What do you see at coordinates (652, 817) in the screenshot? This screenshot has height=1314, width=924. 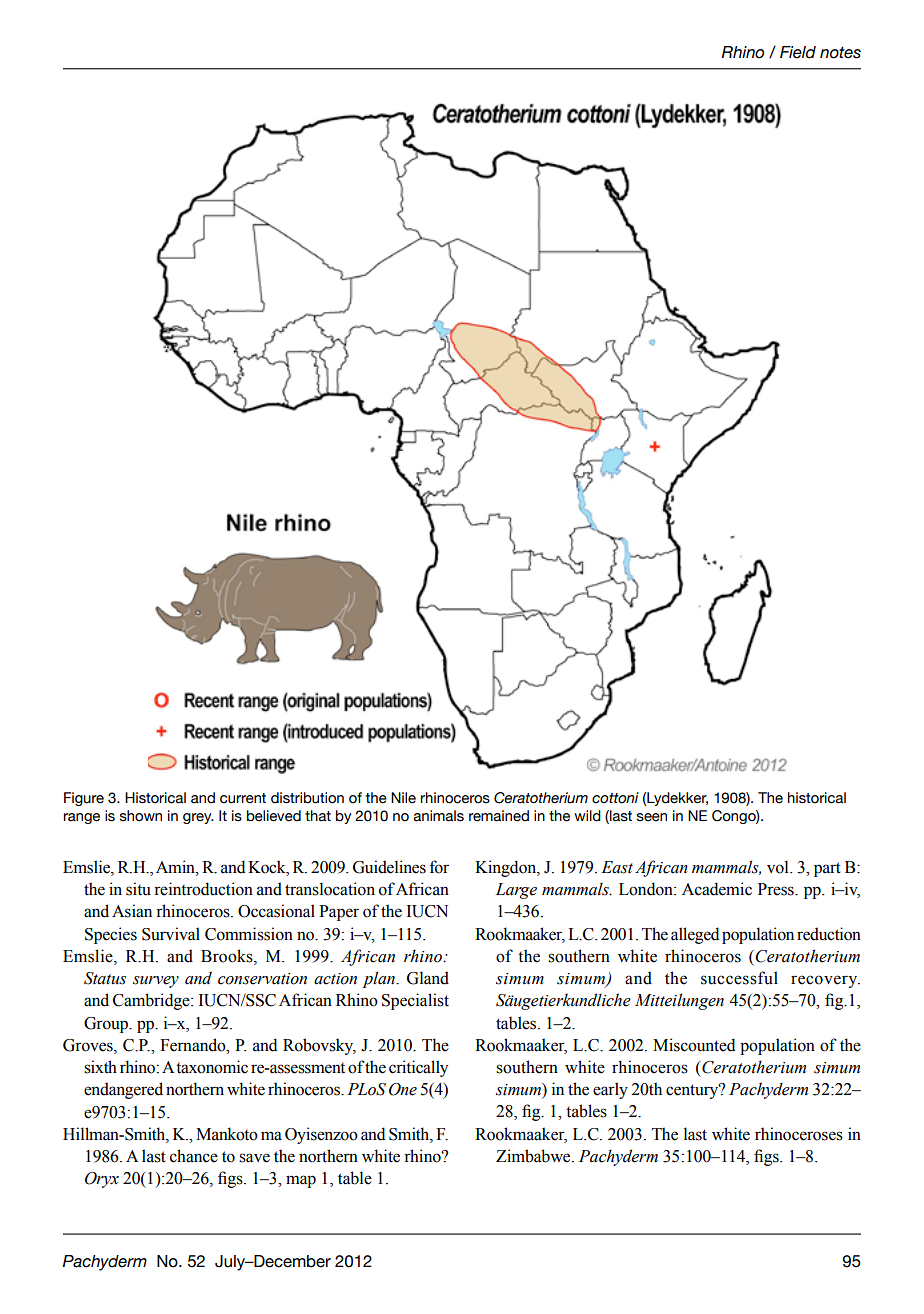 I see `seen` at bounding box center [652, 817].
